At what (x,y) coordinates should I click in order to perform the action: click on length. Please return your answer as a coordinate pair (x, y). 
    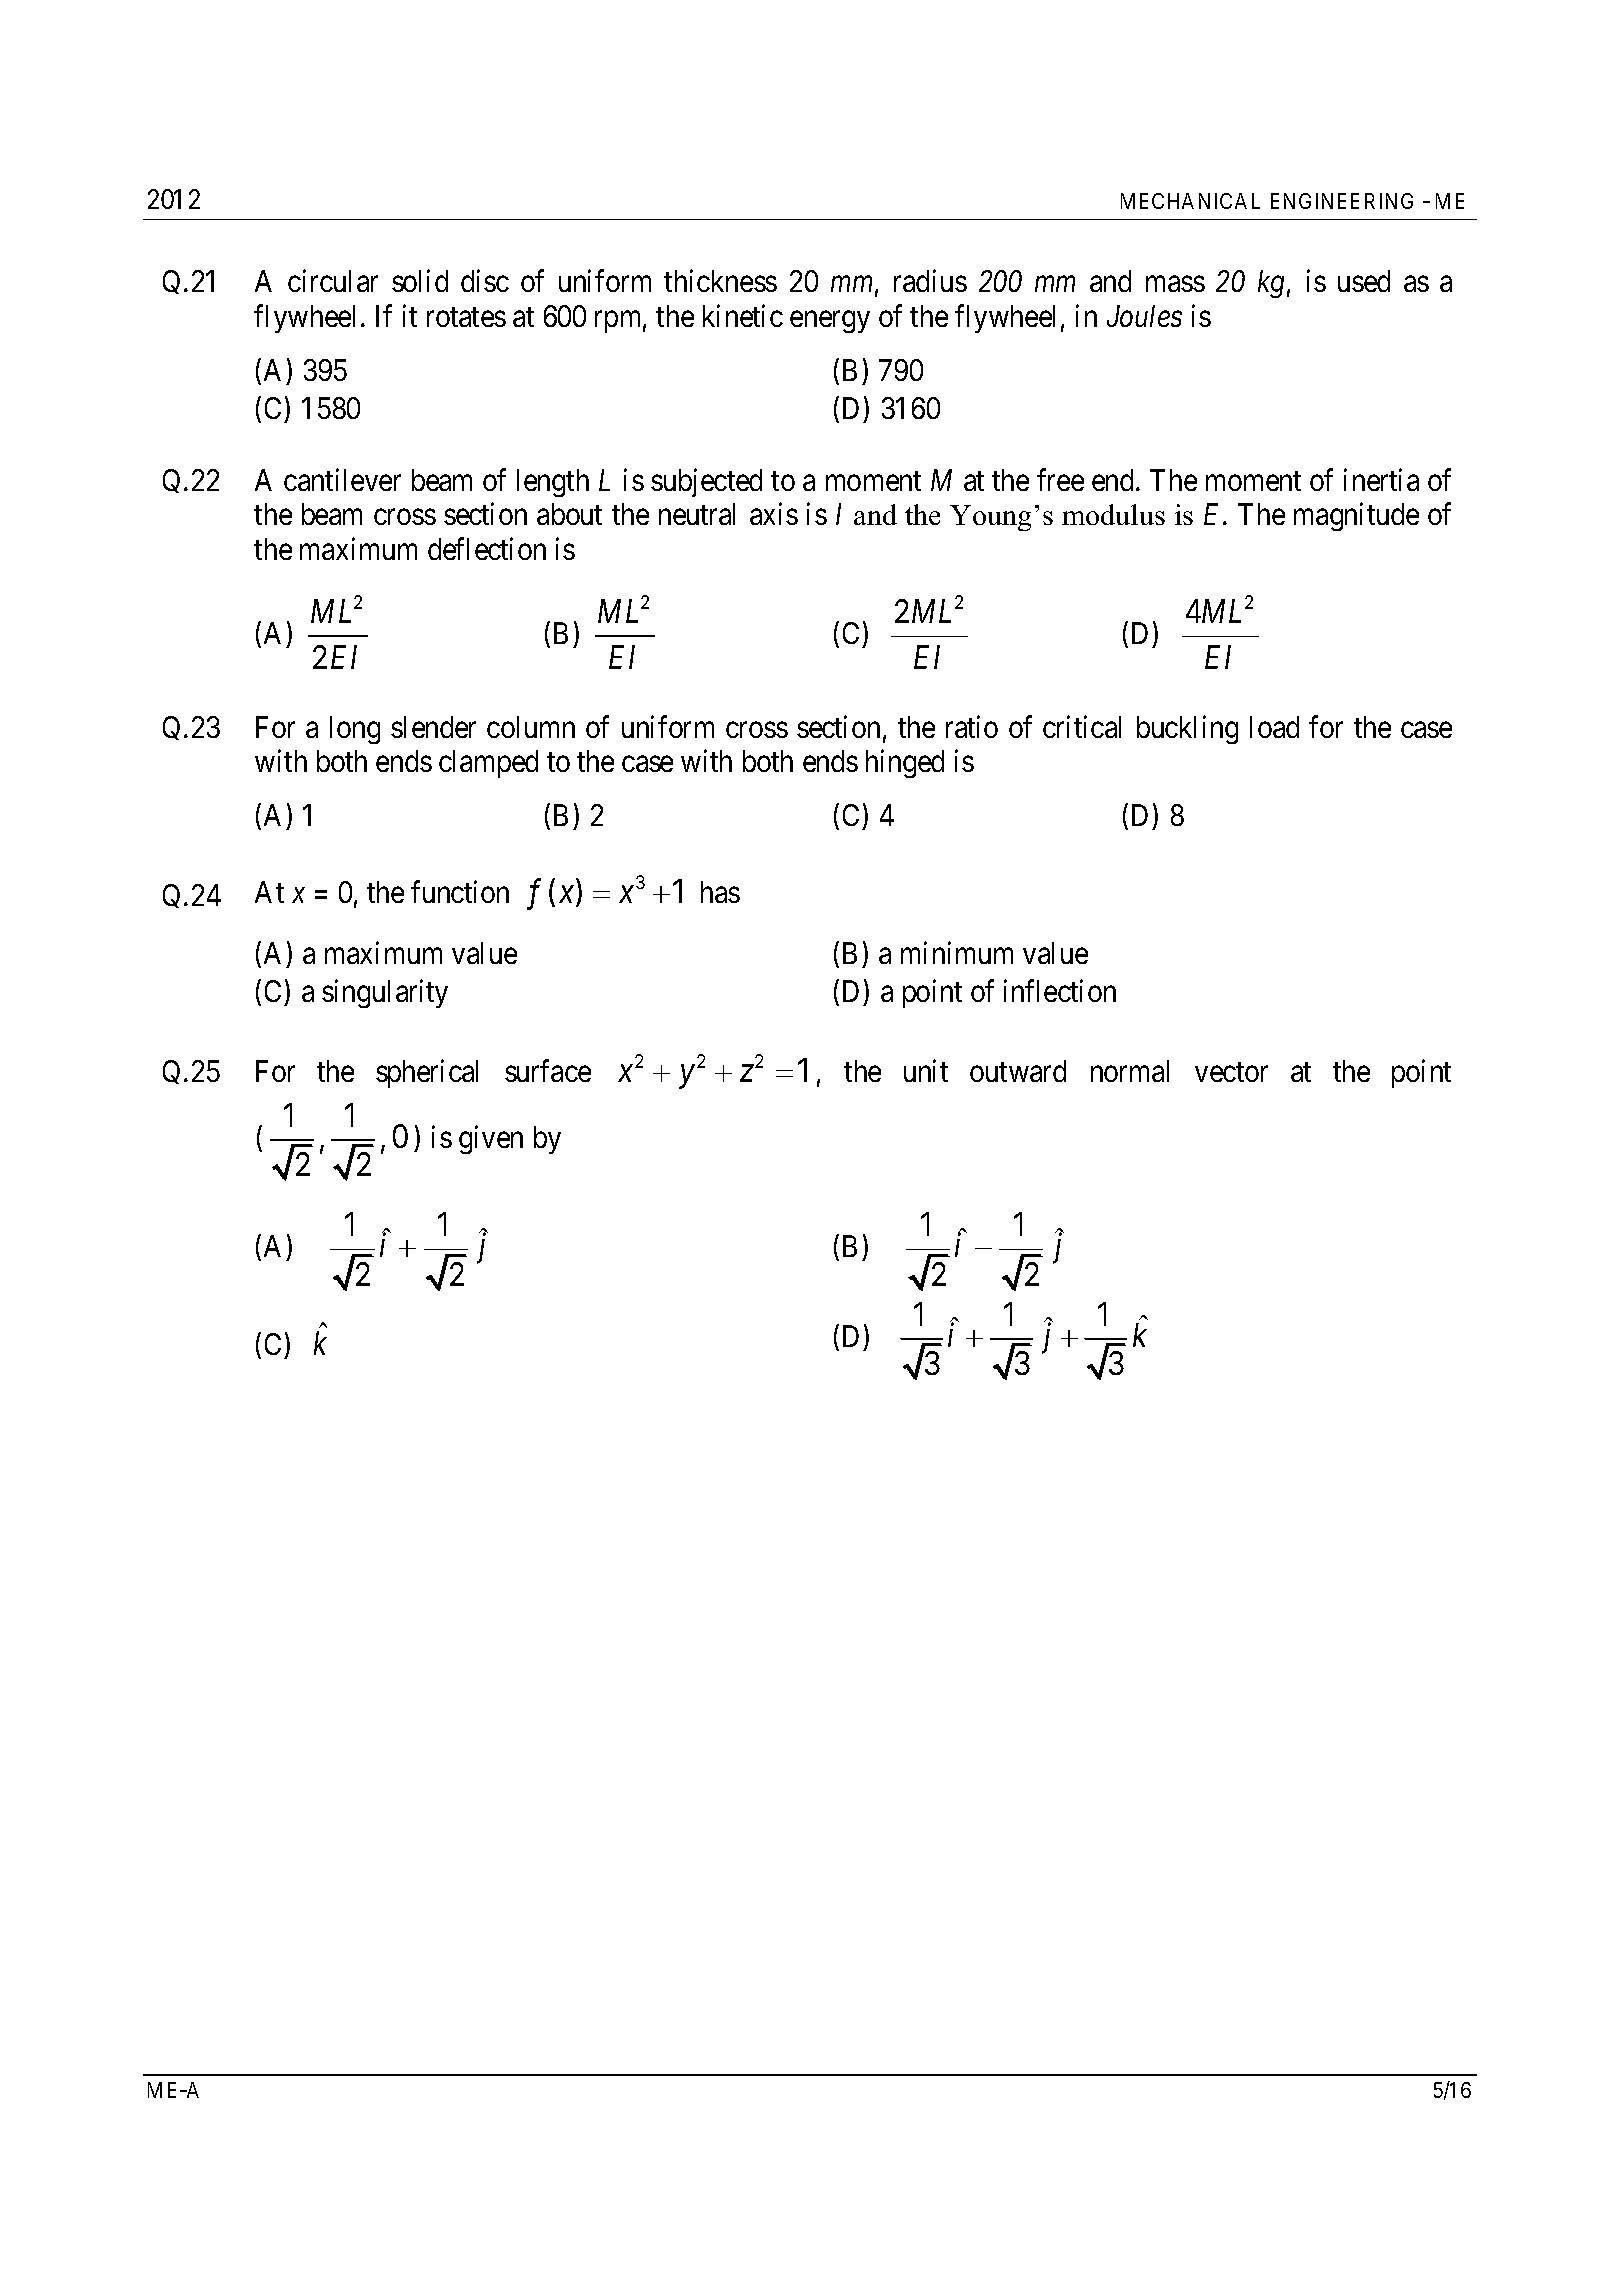
    Looking at the image, I should click on (553, 483).
